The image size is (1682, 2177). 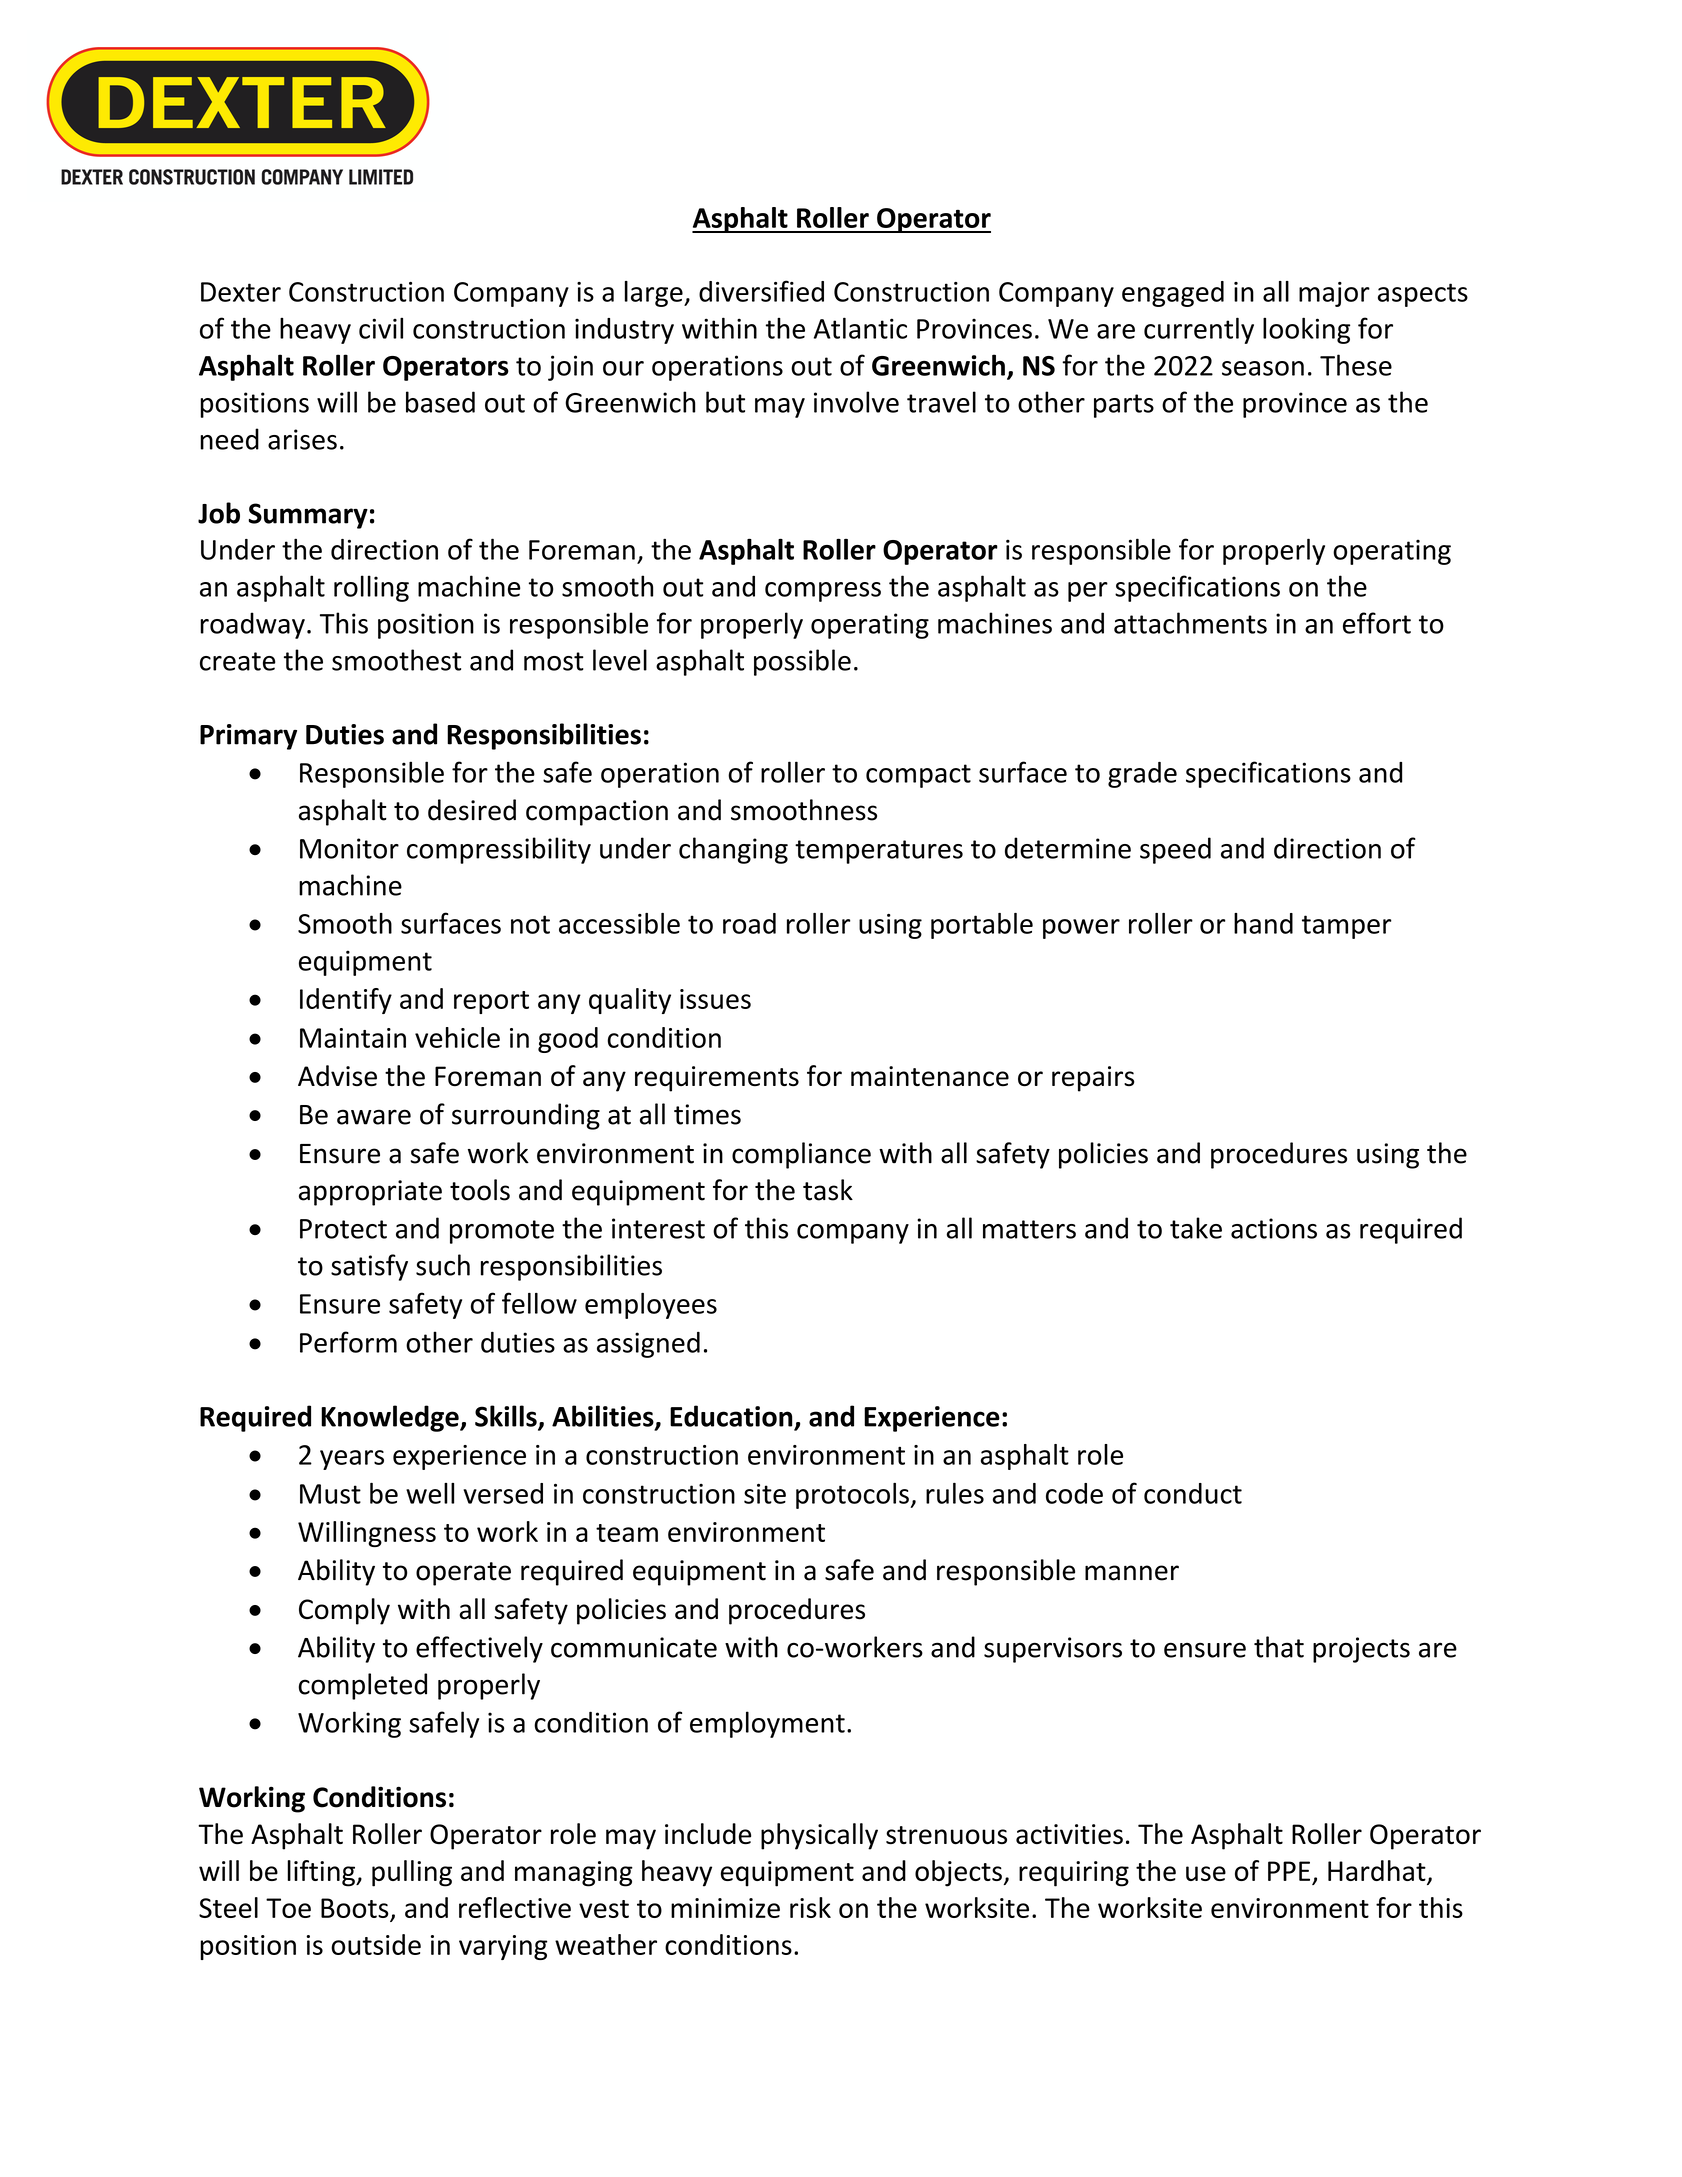 I want to click on Boots, so click(x=355, y=1908).
